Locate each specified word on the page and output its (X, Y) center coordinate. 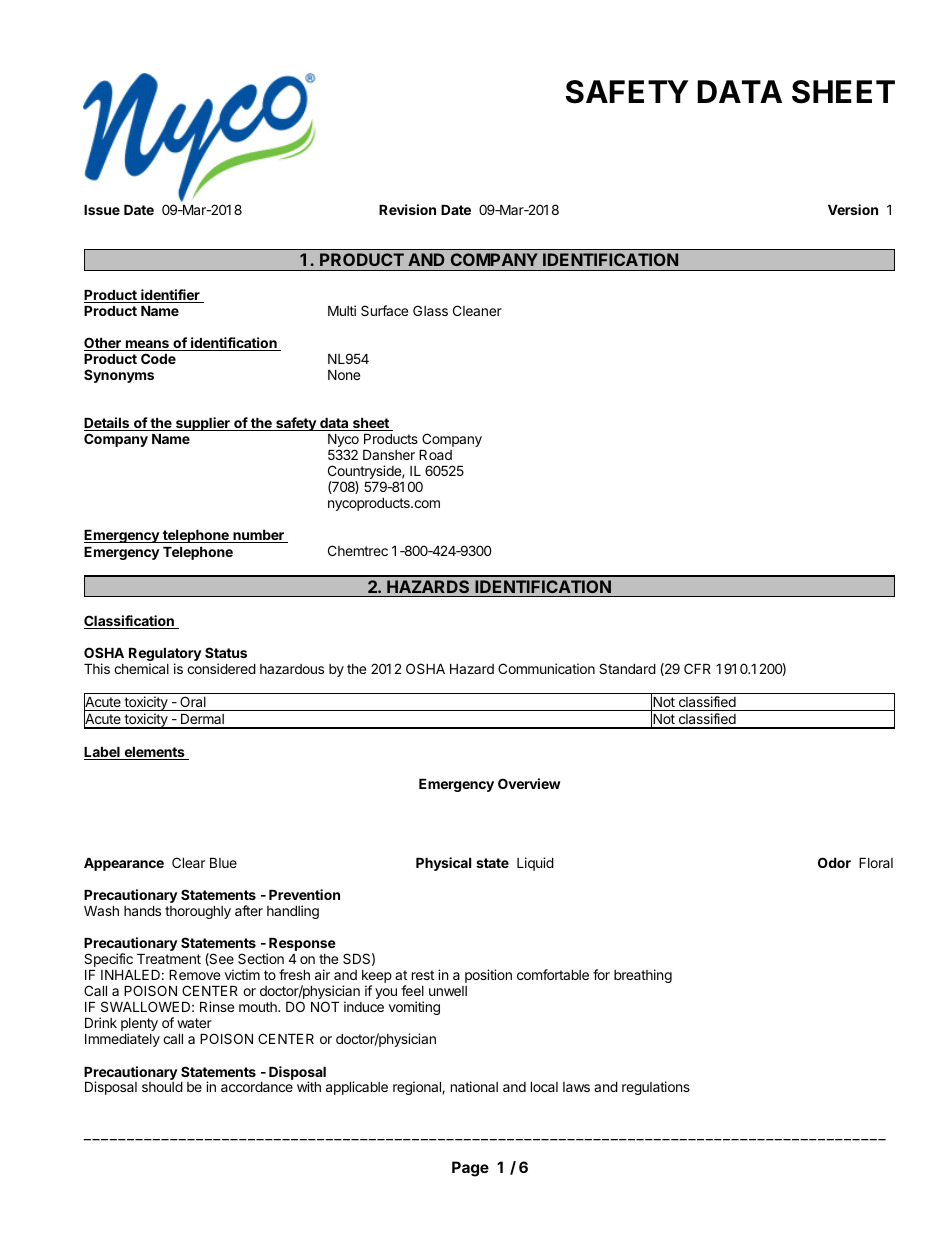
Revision (407, 209)
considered (221, 668)
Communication (546, 668)
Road (435, 455)
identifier (170, 296)
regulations (656, 1088)
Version (853, 209)
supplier (203, 424)
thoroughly (198, 912)
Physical (443, 864)
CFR (697, 668)
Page (470, 1169)
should (162, 1087)
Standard (627, 668)
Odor (834, 862)
